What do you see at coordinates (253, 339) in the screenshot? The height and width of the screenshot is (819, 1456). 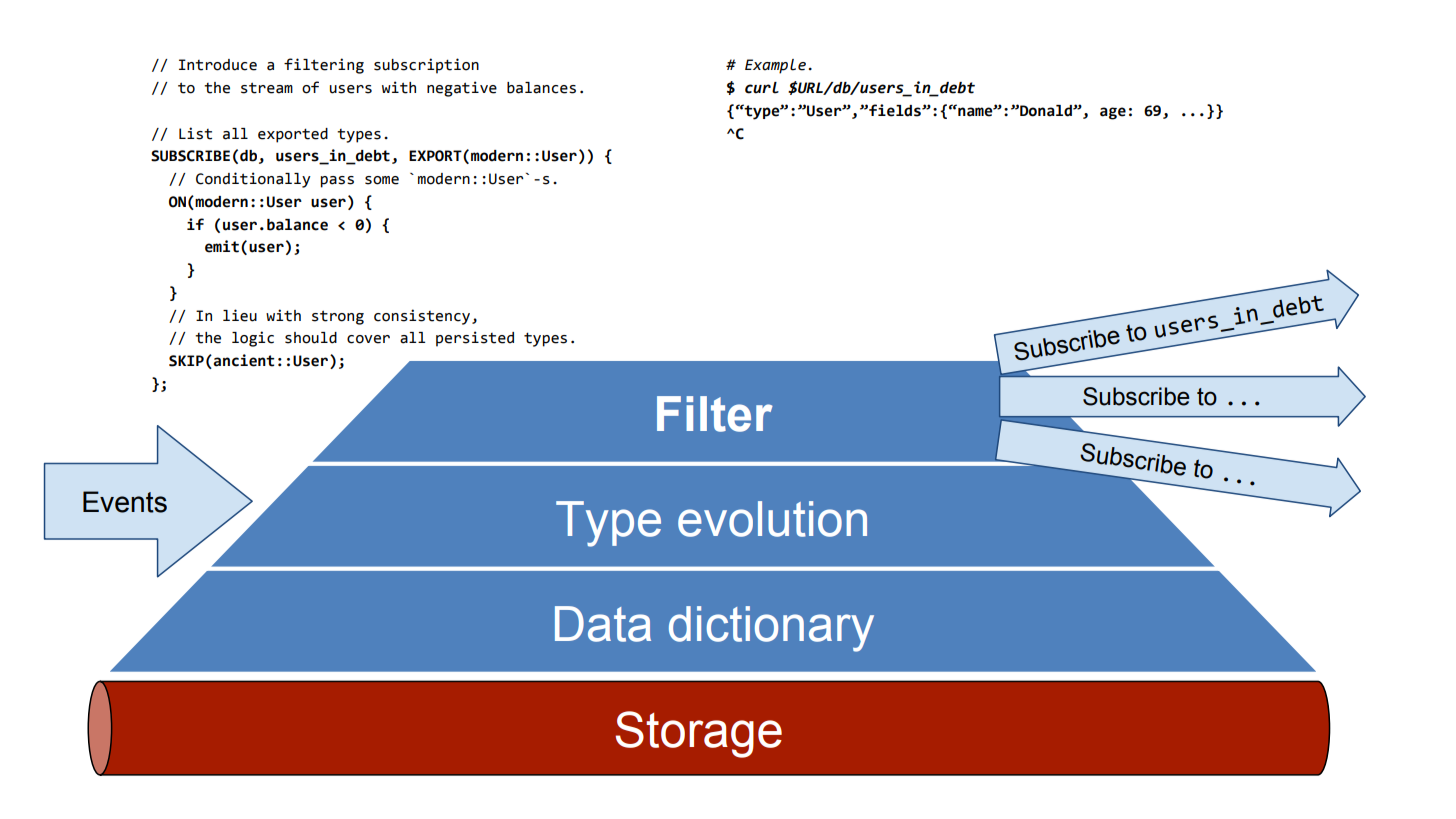 I see `logic` at bounding box center [253, 339].
